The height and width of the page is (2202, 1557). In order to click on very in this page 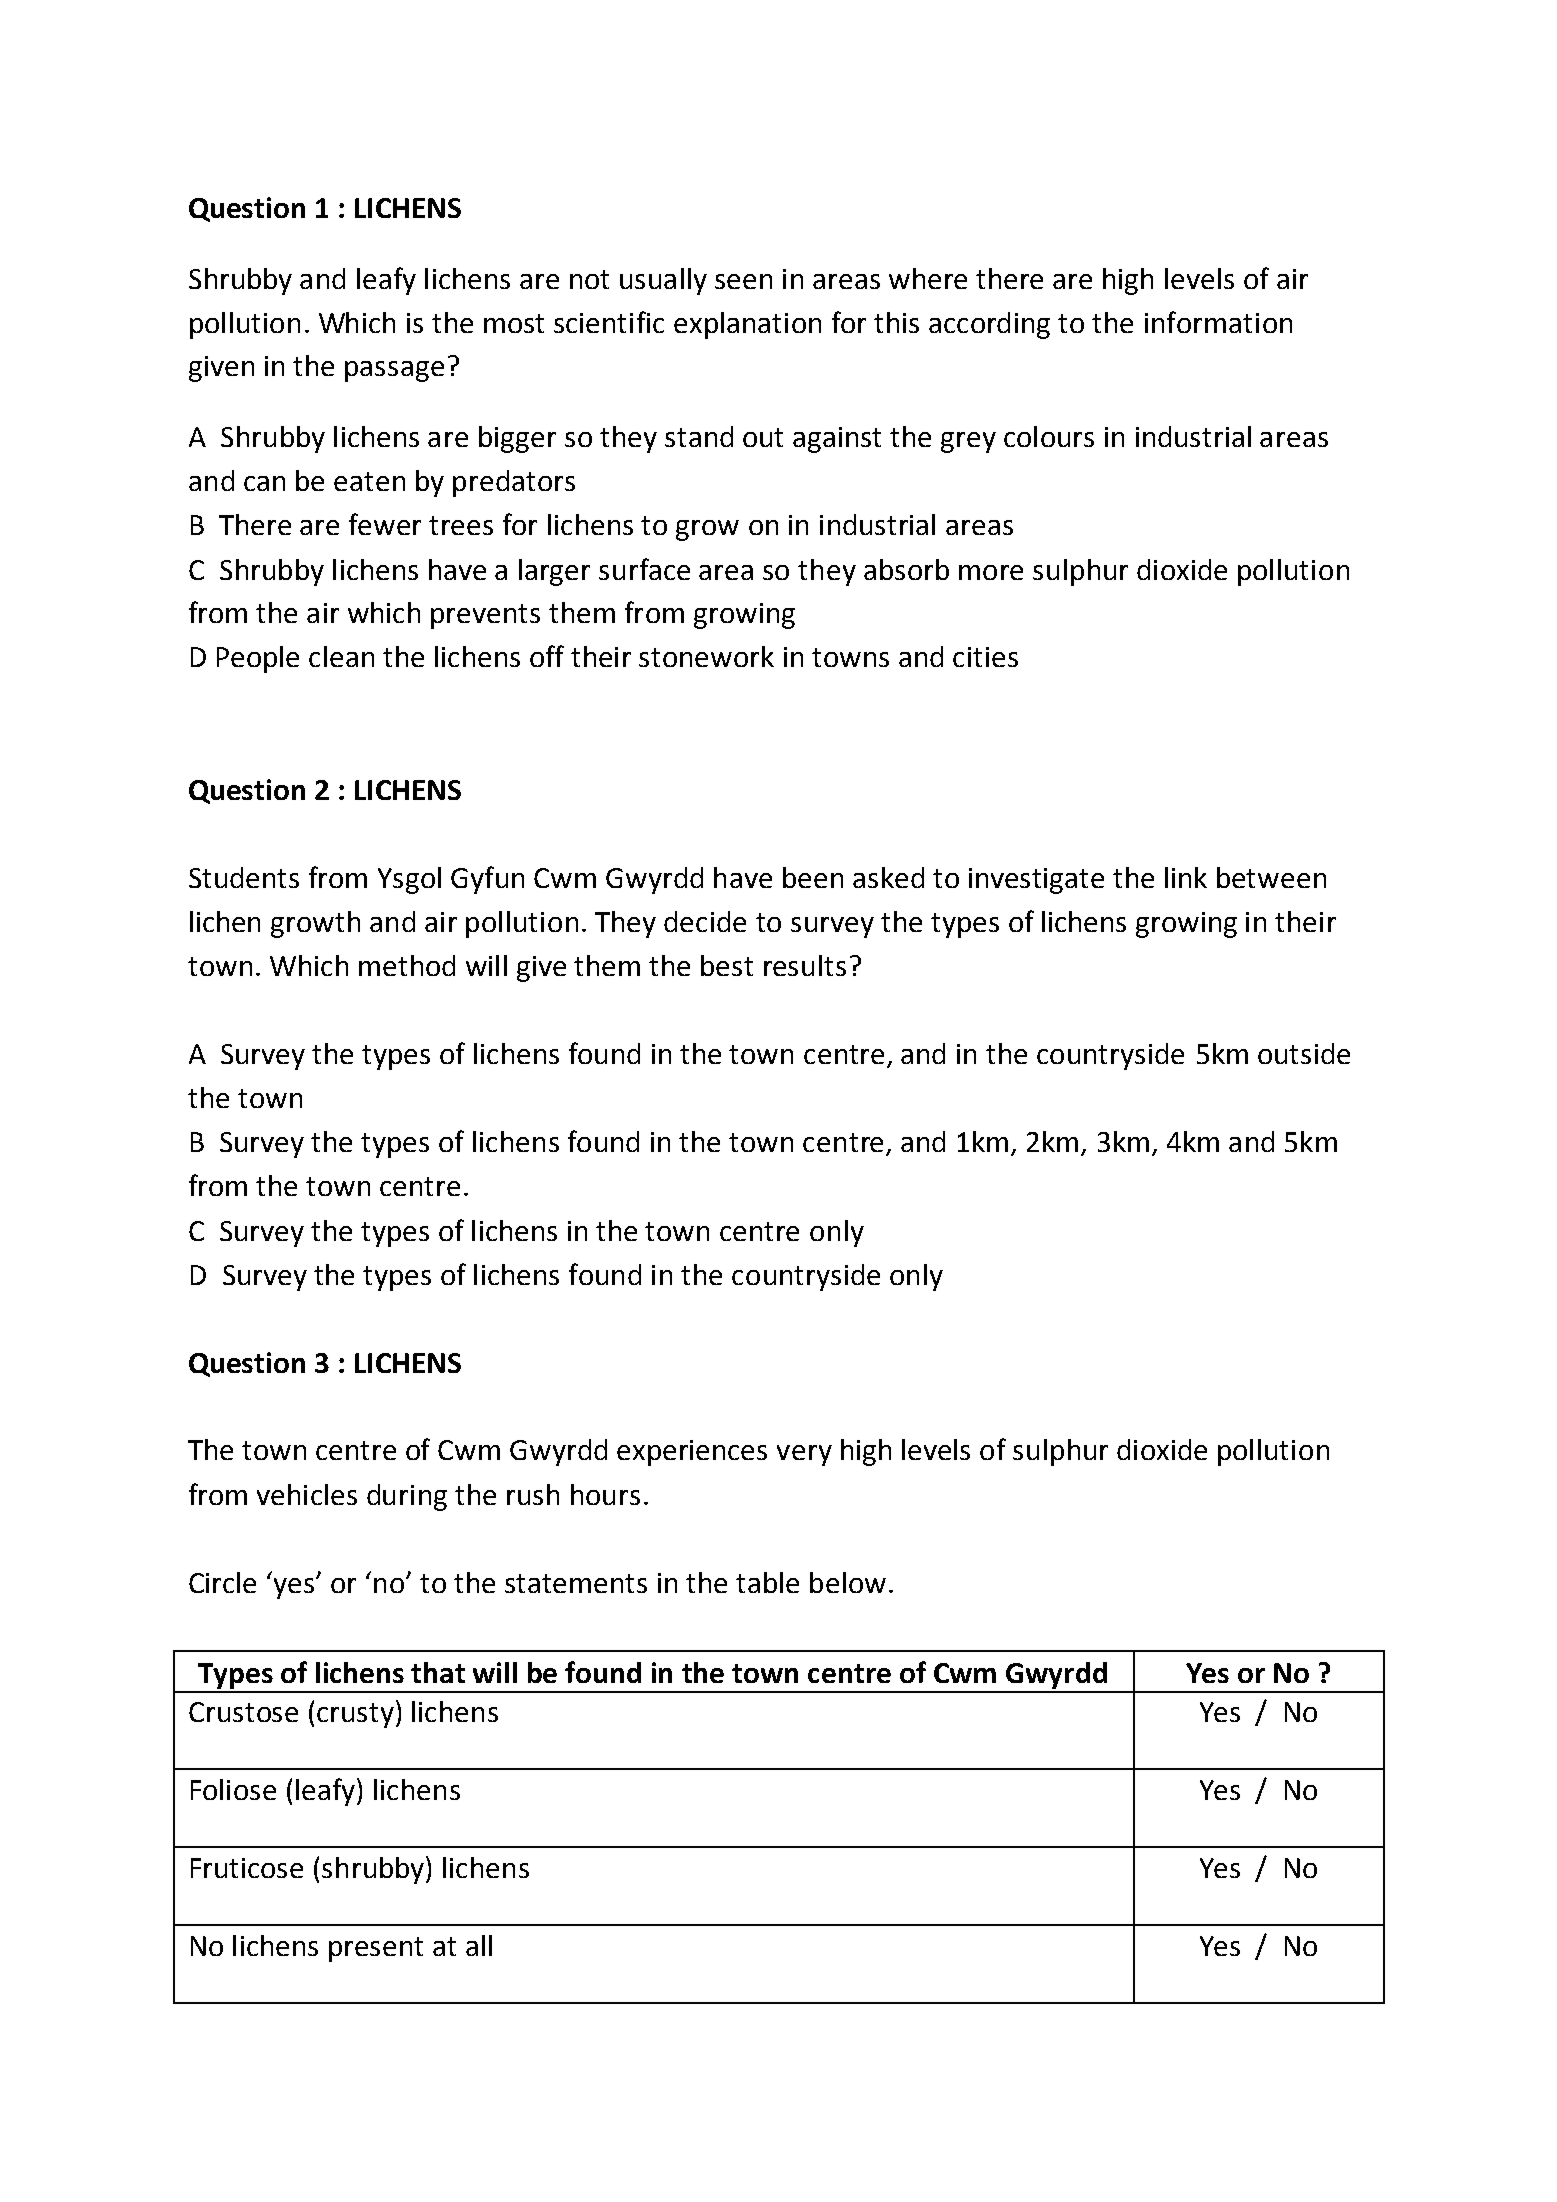, I will do `click(804, 1455)`.
